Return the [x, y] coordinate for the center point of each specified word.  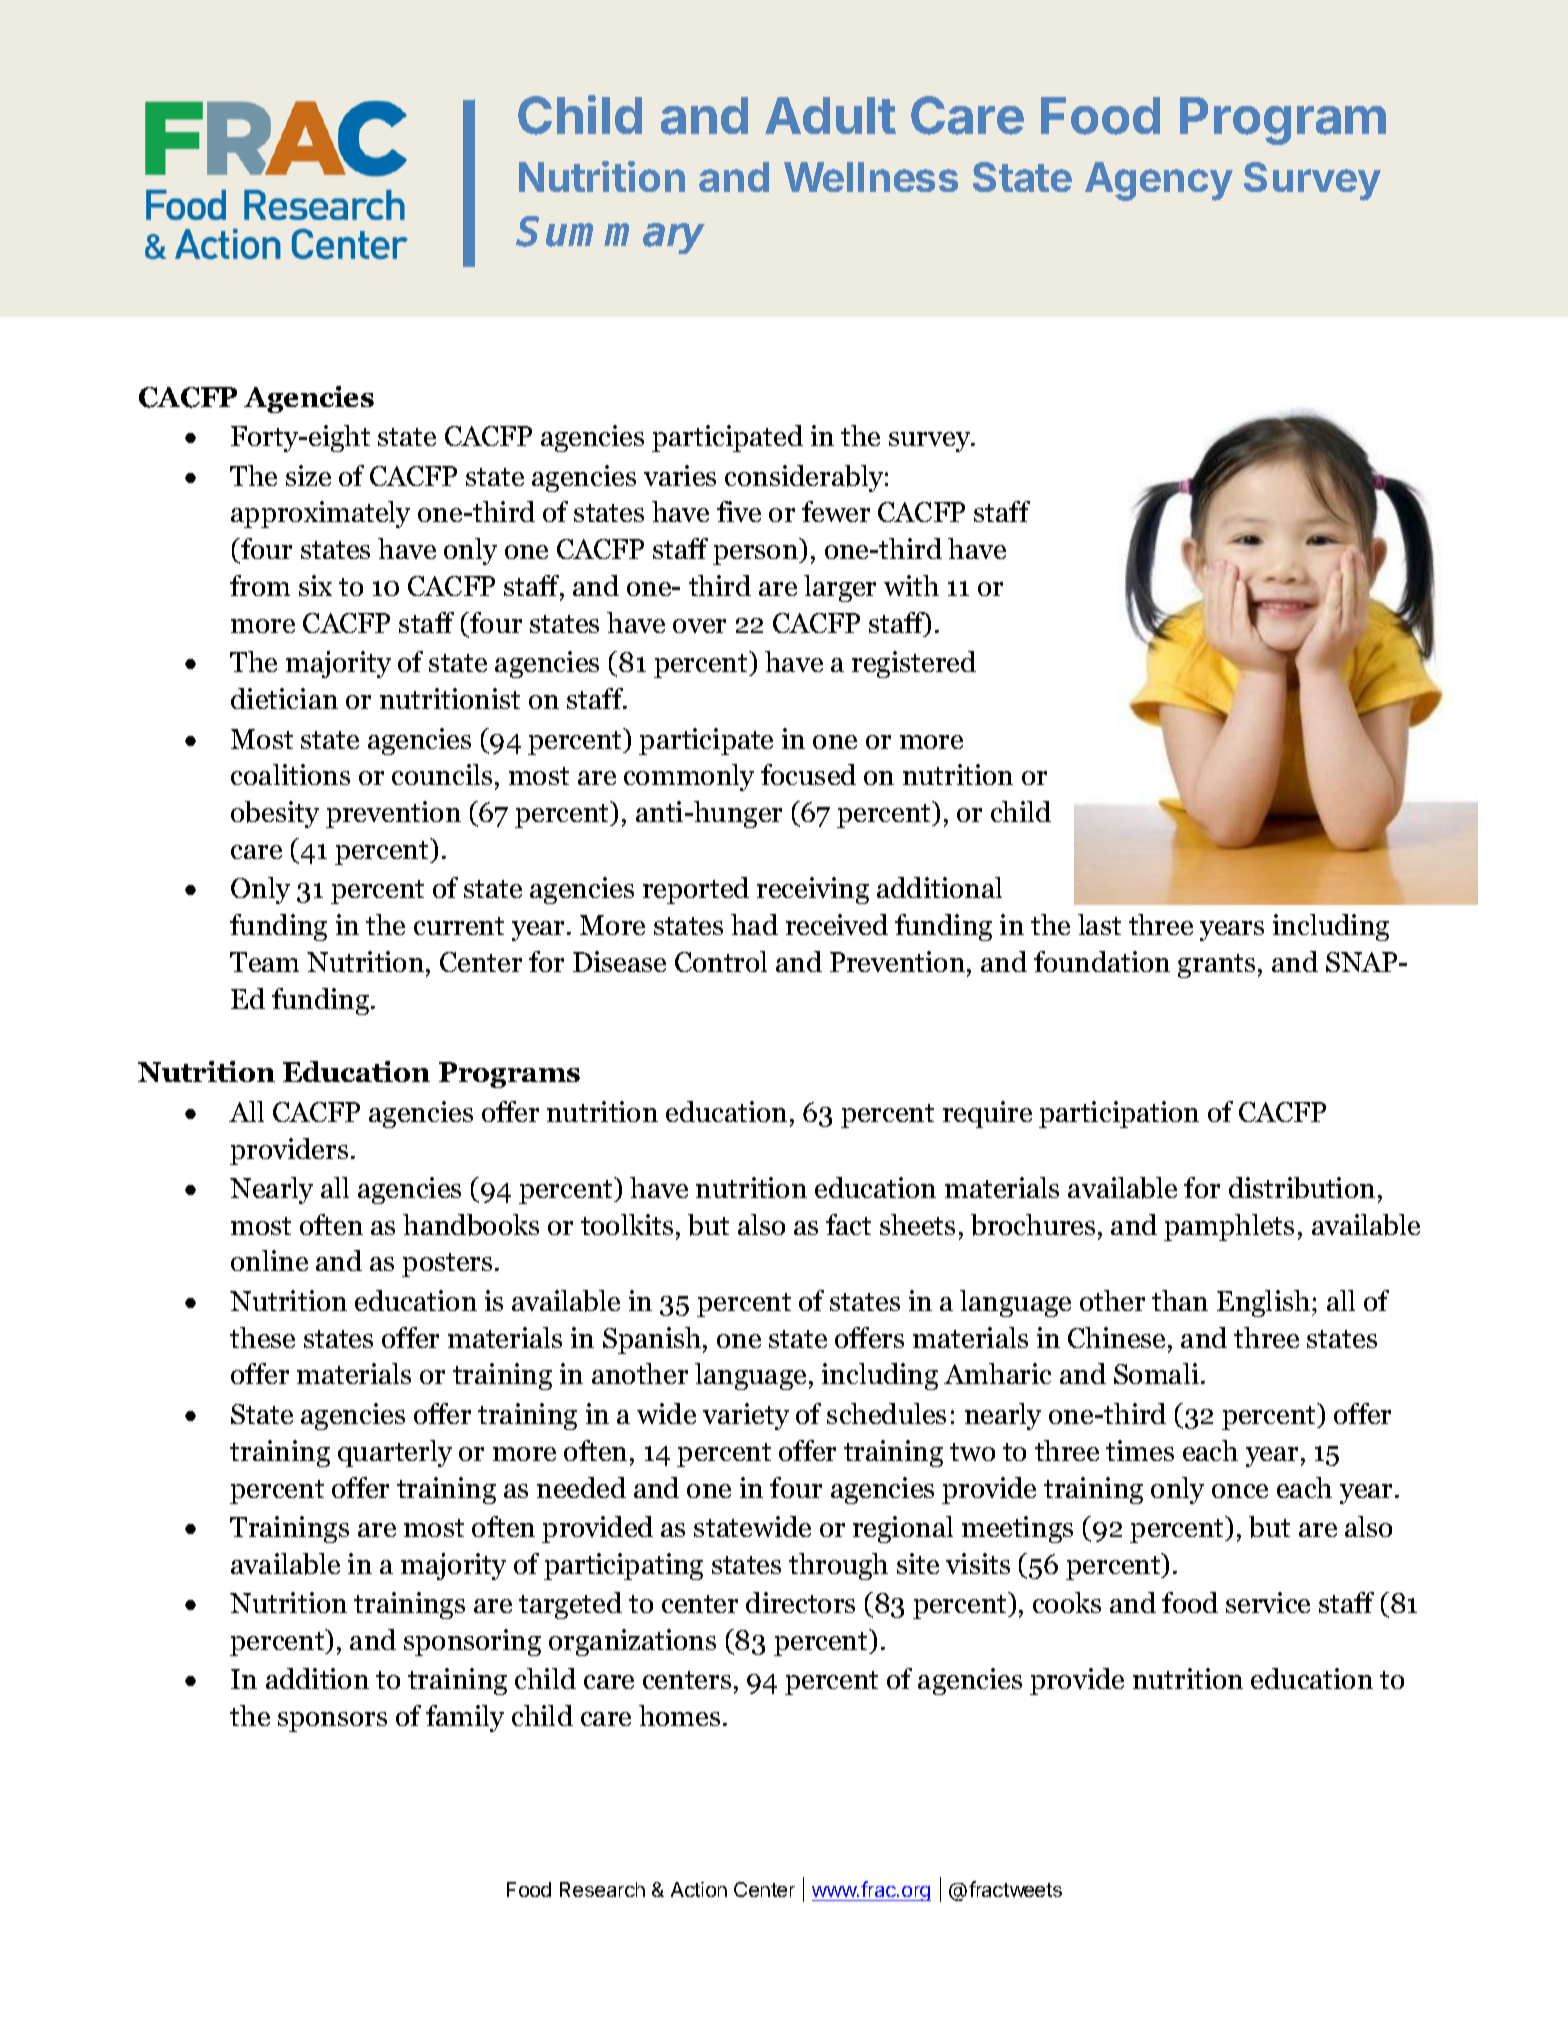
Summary [611, 235]
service [1268, 1602]
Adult [830, 115]
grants [1216, 966]
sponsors [332, 1722]
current [459, 926]
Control [721, 961]
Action [699, 1889]
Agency [1159, 181]
